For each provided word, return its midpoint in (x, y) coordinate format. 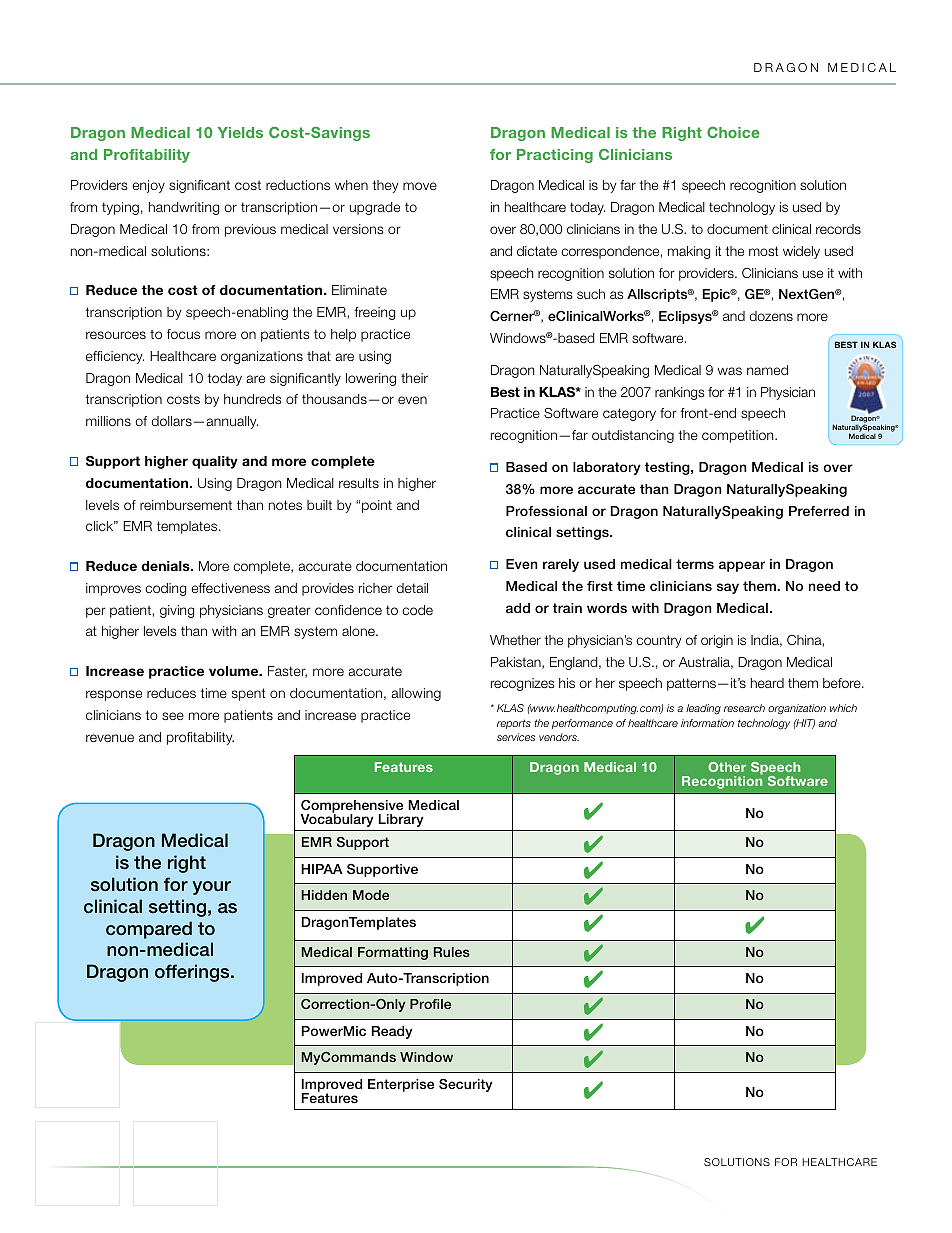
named (767, 370)
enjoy (148, 186)
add (518, 608)
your (212, 888)
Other (727, 767)
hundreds (252, 399)
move (420, 186)
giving (177, 611)
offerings (193, 973)
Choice (733, 132)
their (414, 378)
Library (401, 820)
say (728, 588)
